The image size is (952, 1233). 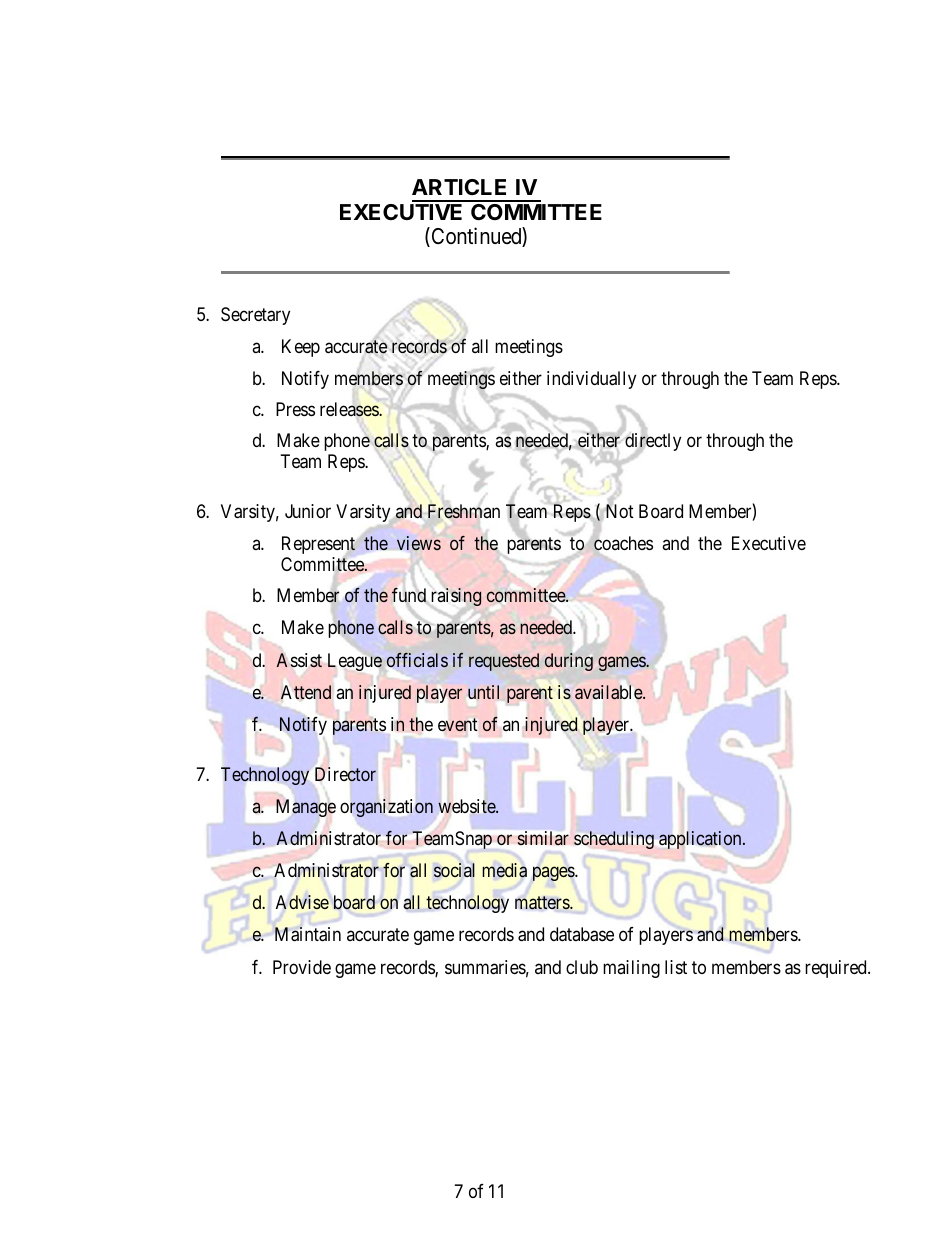 I want to click on Freshman, so click(x=464, y=511).
